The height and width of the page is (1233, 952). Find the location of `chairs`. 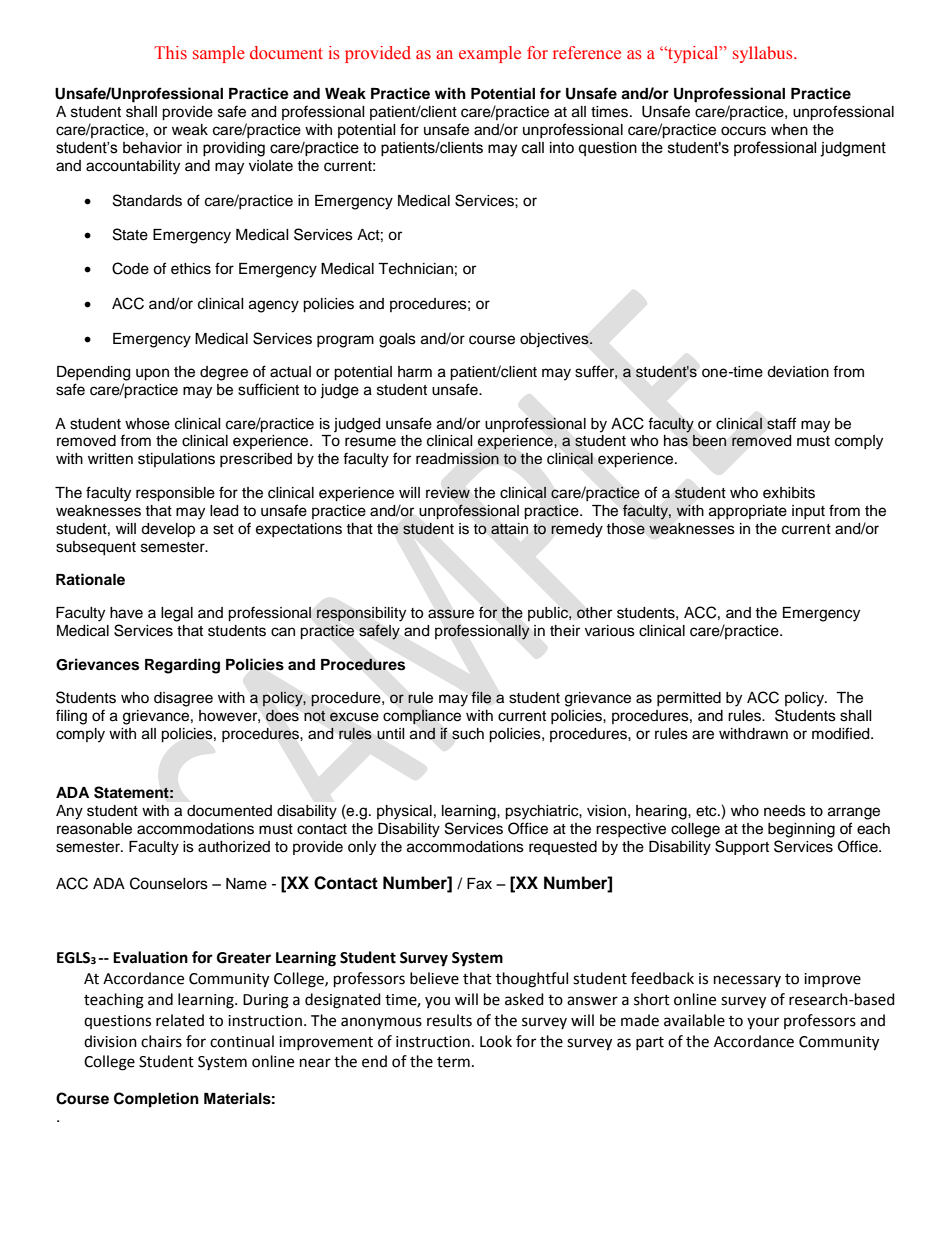

chairs is located at coordinates (161, 1041).
